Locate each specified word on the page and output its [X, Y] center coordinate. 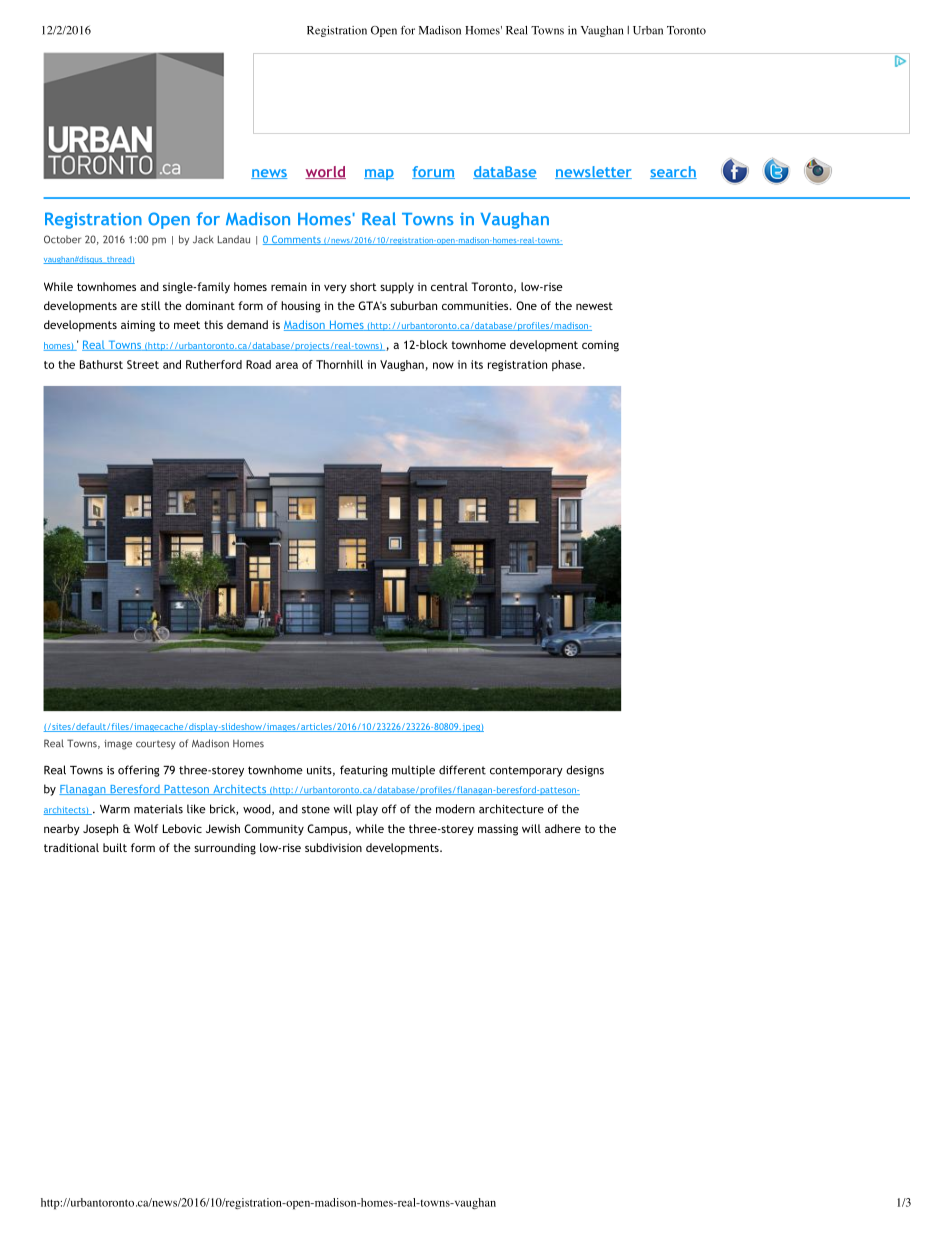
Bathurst [101, 364]
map [379, 174]
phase [566, 365]
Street [143, 364]
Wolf [146, 828]
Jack [203, 239]
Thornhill [339, 364]
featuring [364, 771]
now [443, 365]
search [673, 172]
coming [600, 346]
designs [585, 771]
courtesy [156, 745]
